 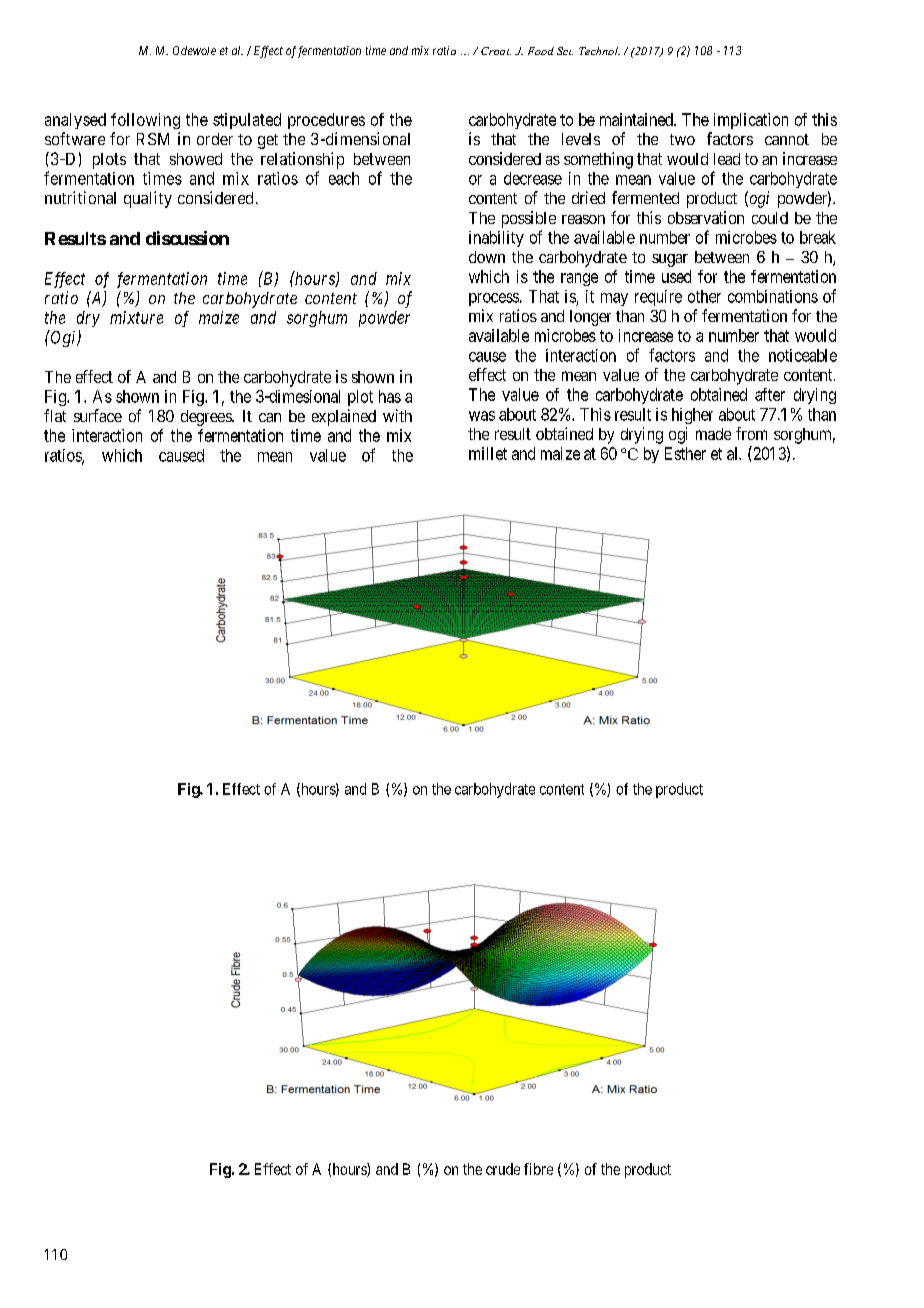 I want to click on millet, so click(x=488, y=453).
